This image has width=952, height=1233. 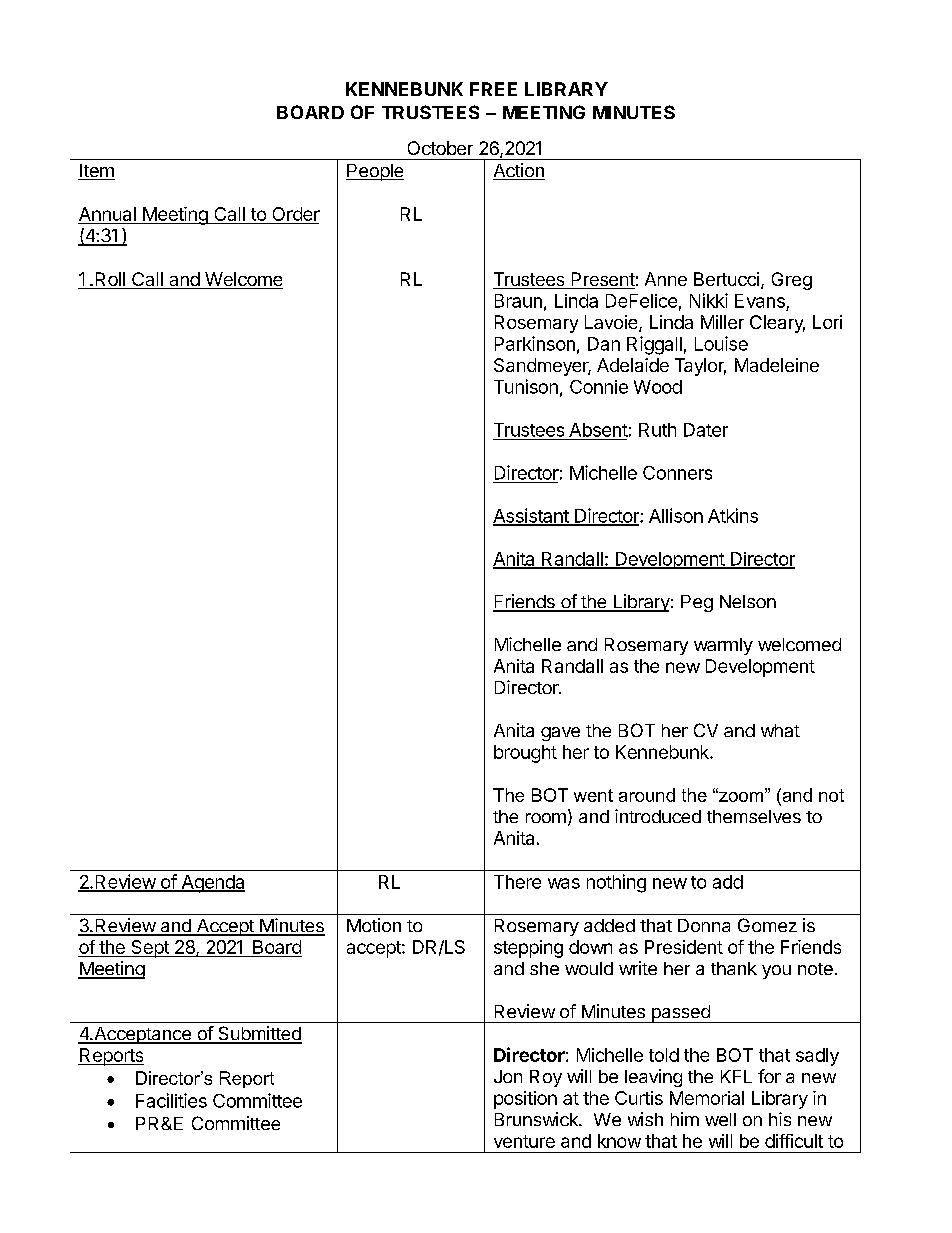 I want to click on Assistant, so click(x=531, y=516).
